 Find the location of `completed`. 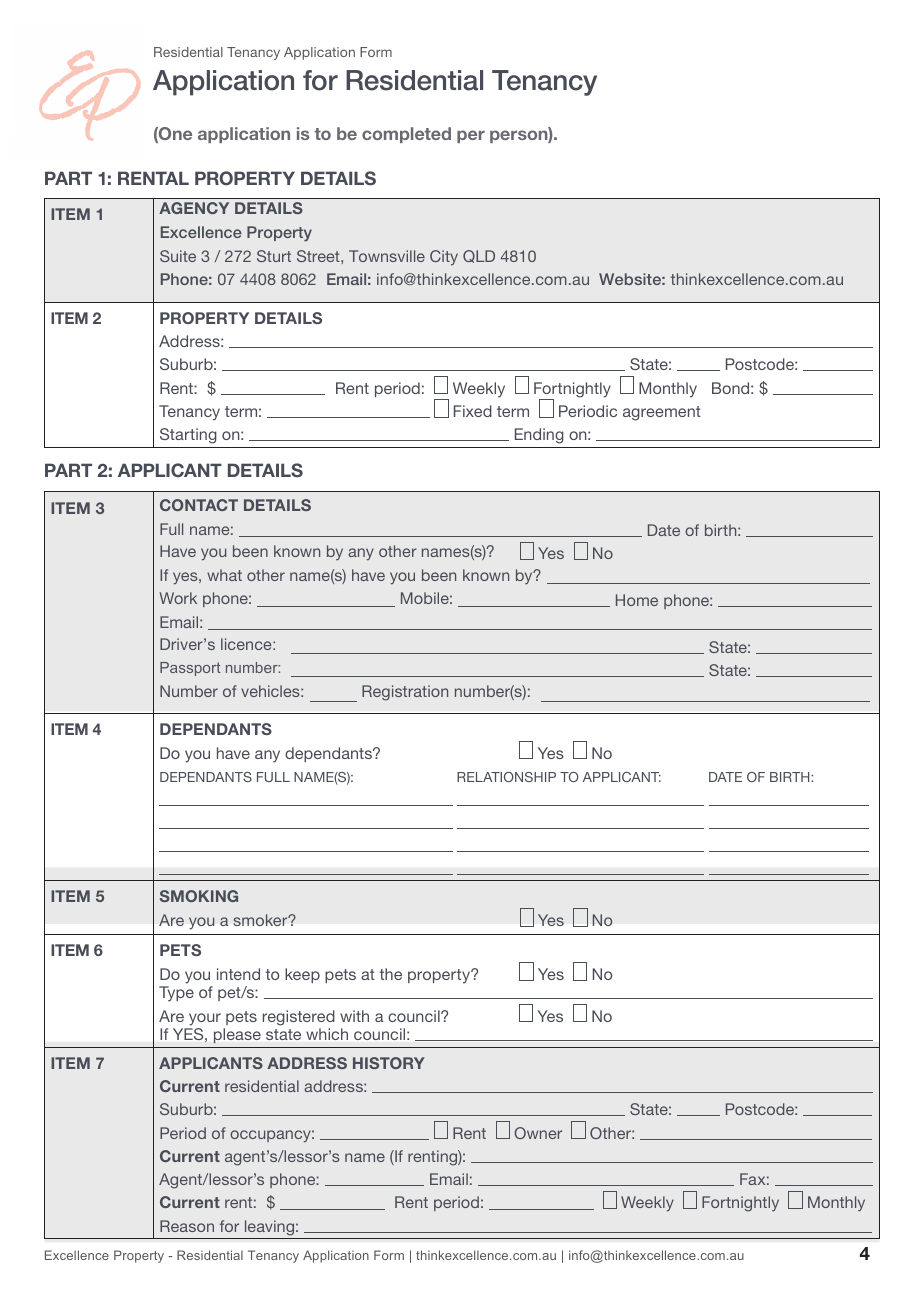

completed is located at coordinates (406, 135).
